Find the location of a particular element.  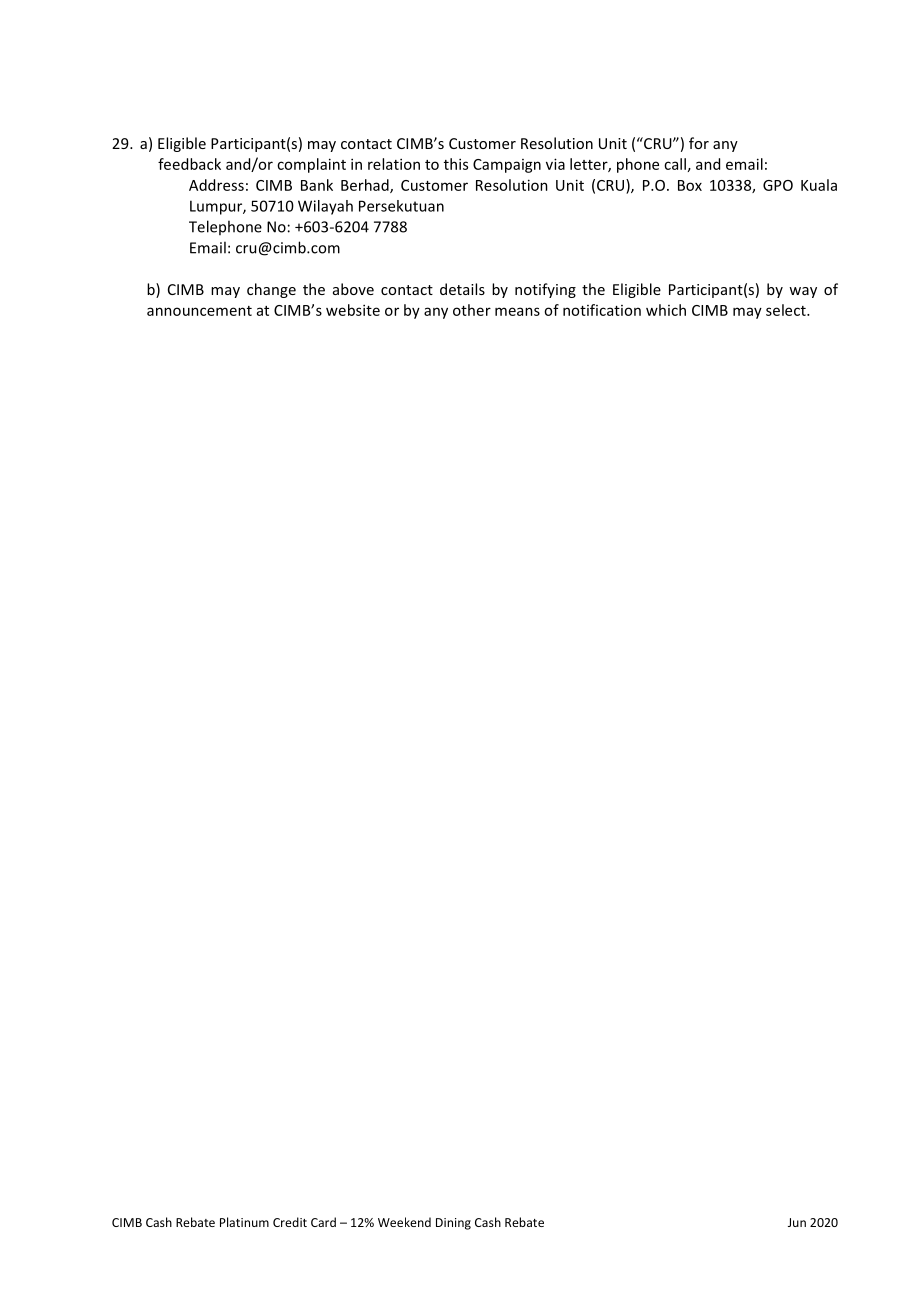

GPO is located at coordinates (778, 185).
